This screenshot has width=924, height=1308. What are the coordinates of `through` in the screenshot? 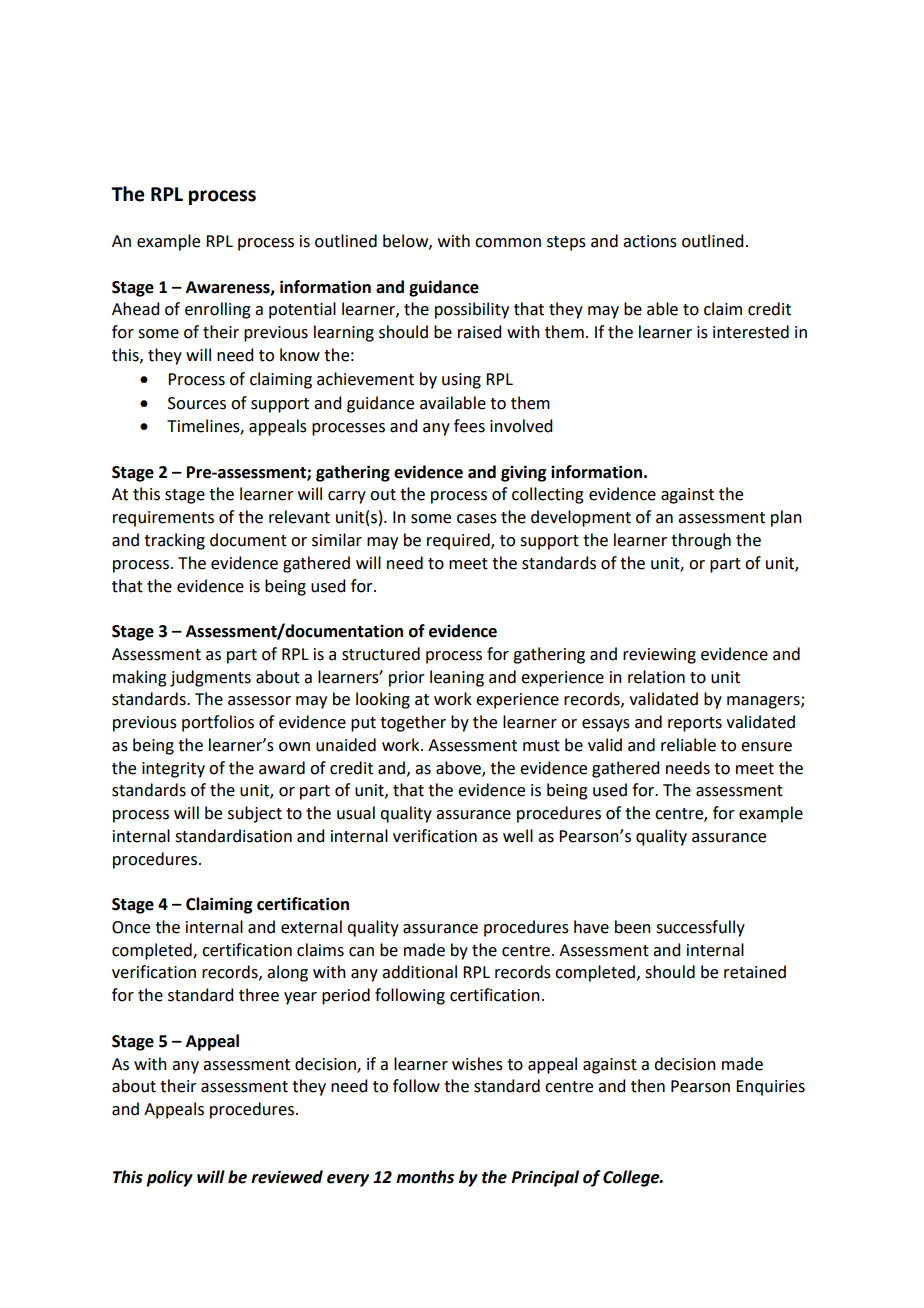 It's located at (701, 541).
